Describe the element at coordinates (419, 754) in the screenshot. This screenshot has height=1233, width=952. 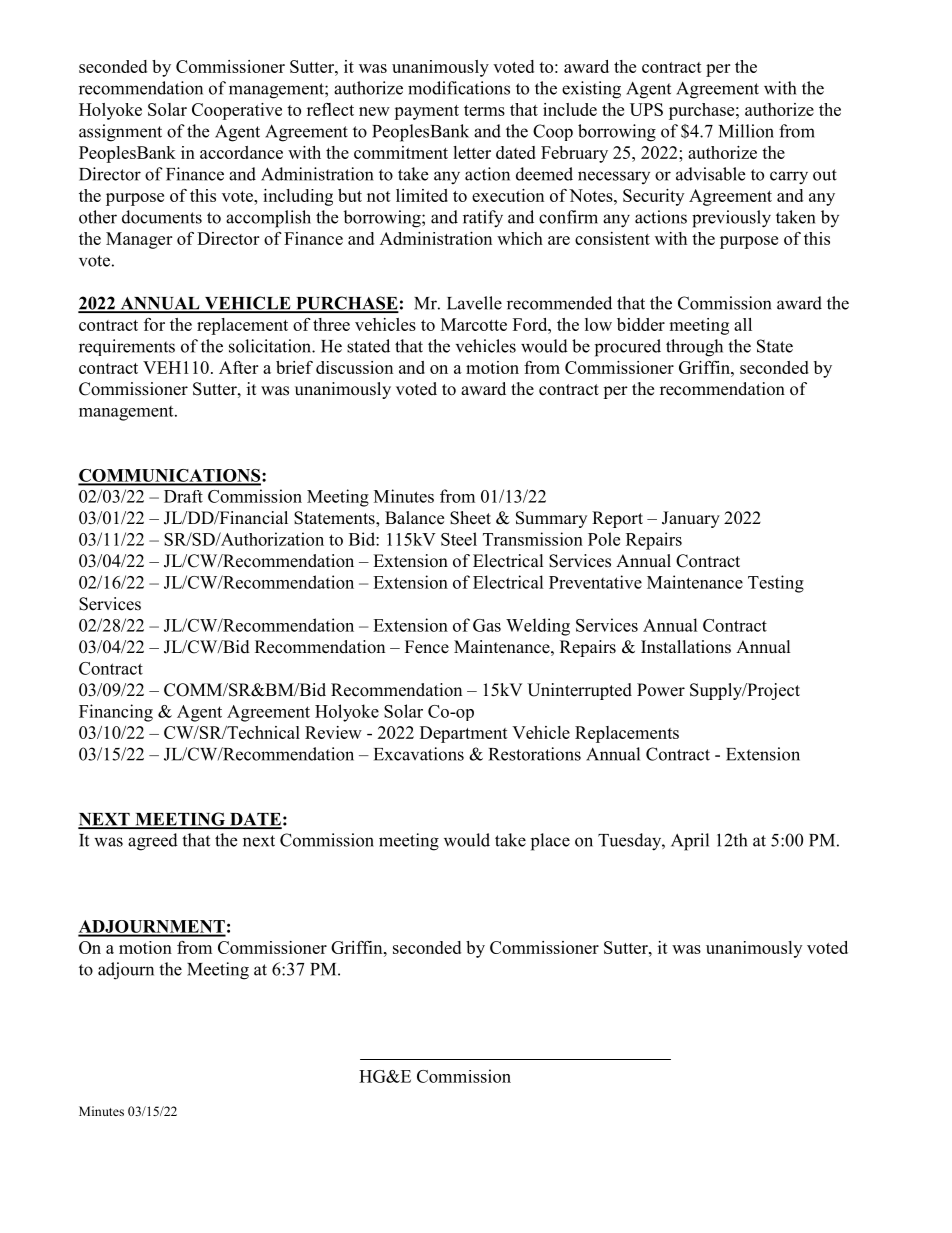
I see `Excavations` at that location.
